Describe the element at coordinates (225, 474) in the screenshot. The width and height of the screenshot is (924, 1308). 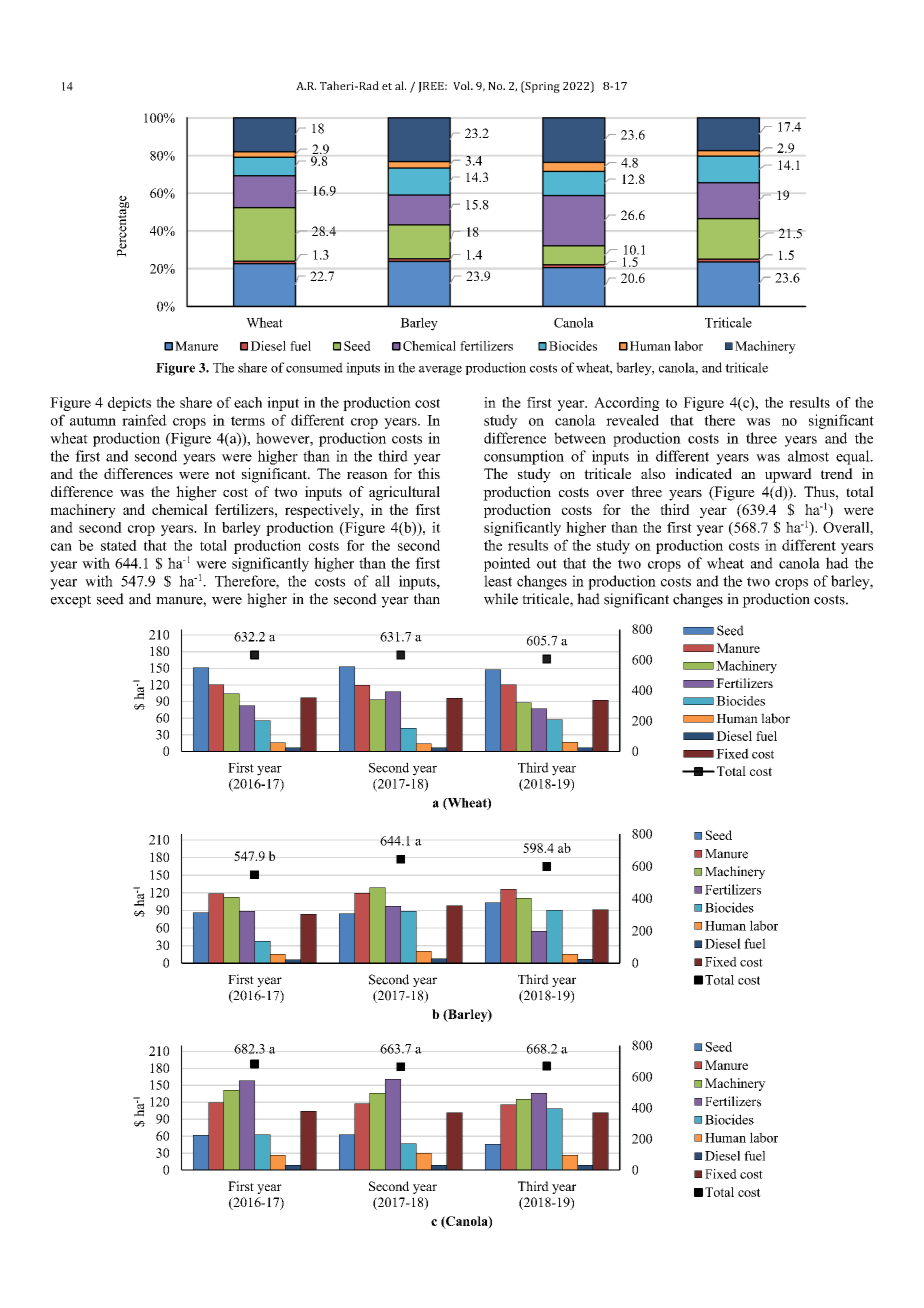
I see `not` at that location.
